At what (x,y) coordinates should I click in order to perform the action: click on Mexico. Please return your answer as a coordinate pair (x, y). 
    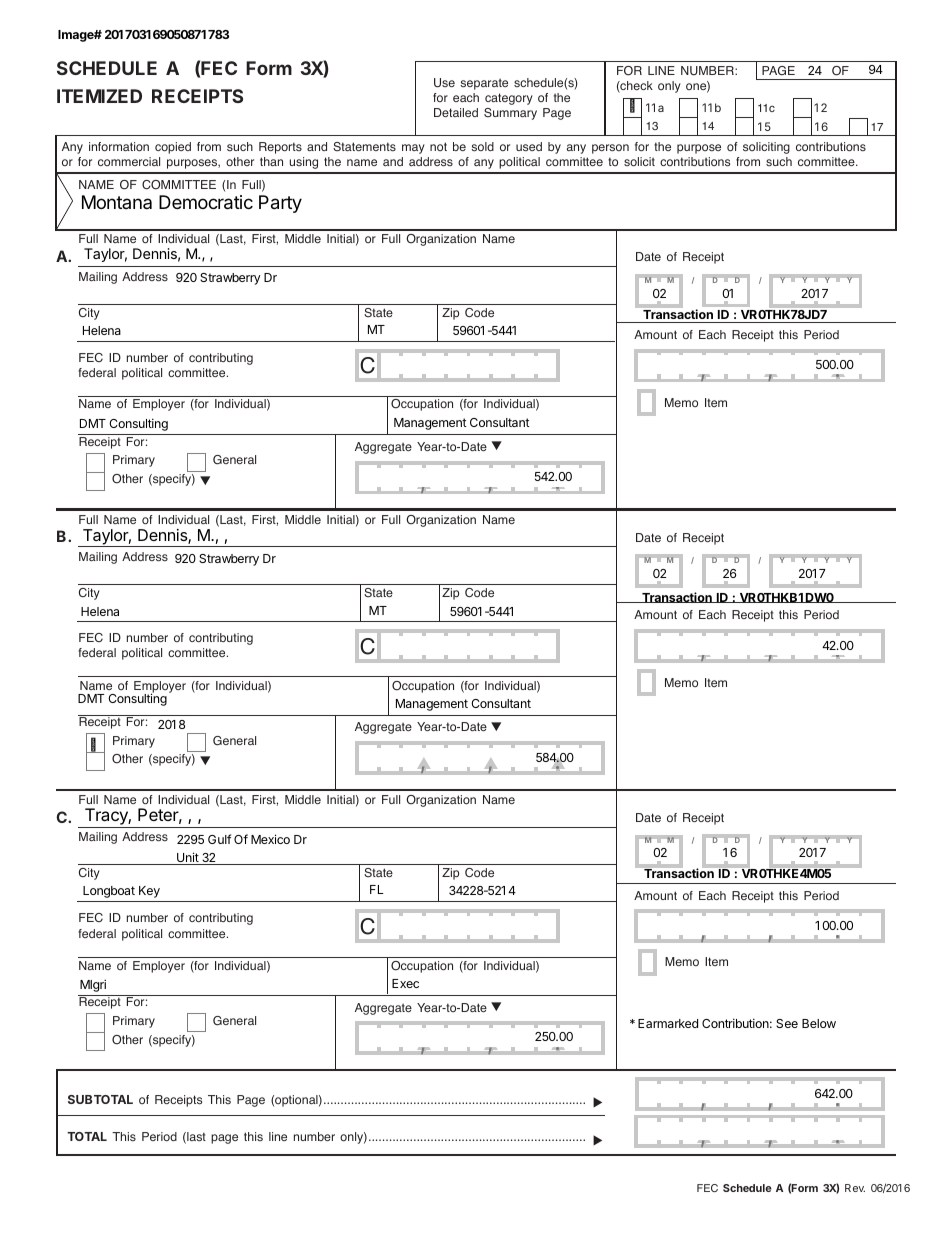
    Looking at the image, I should click on (270, 839).
